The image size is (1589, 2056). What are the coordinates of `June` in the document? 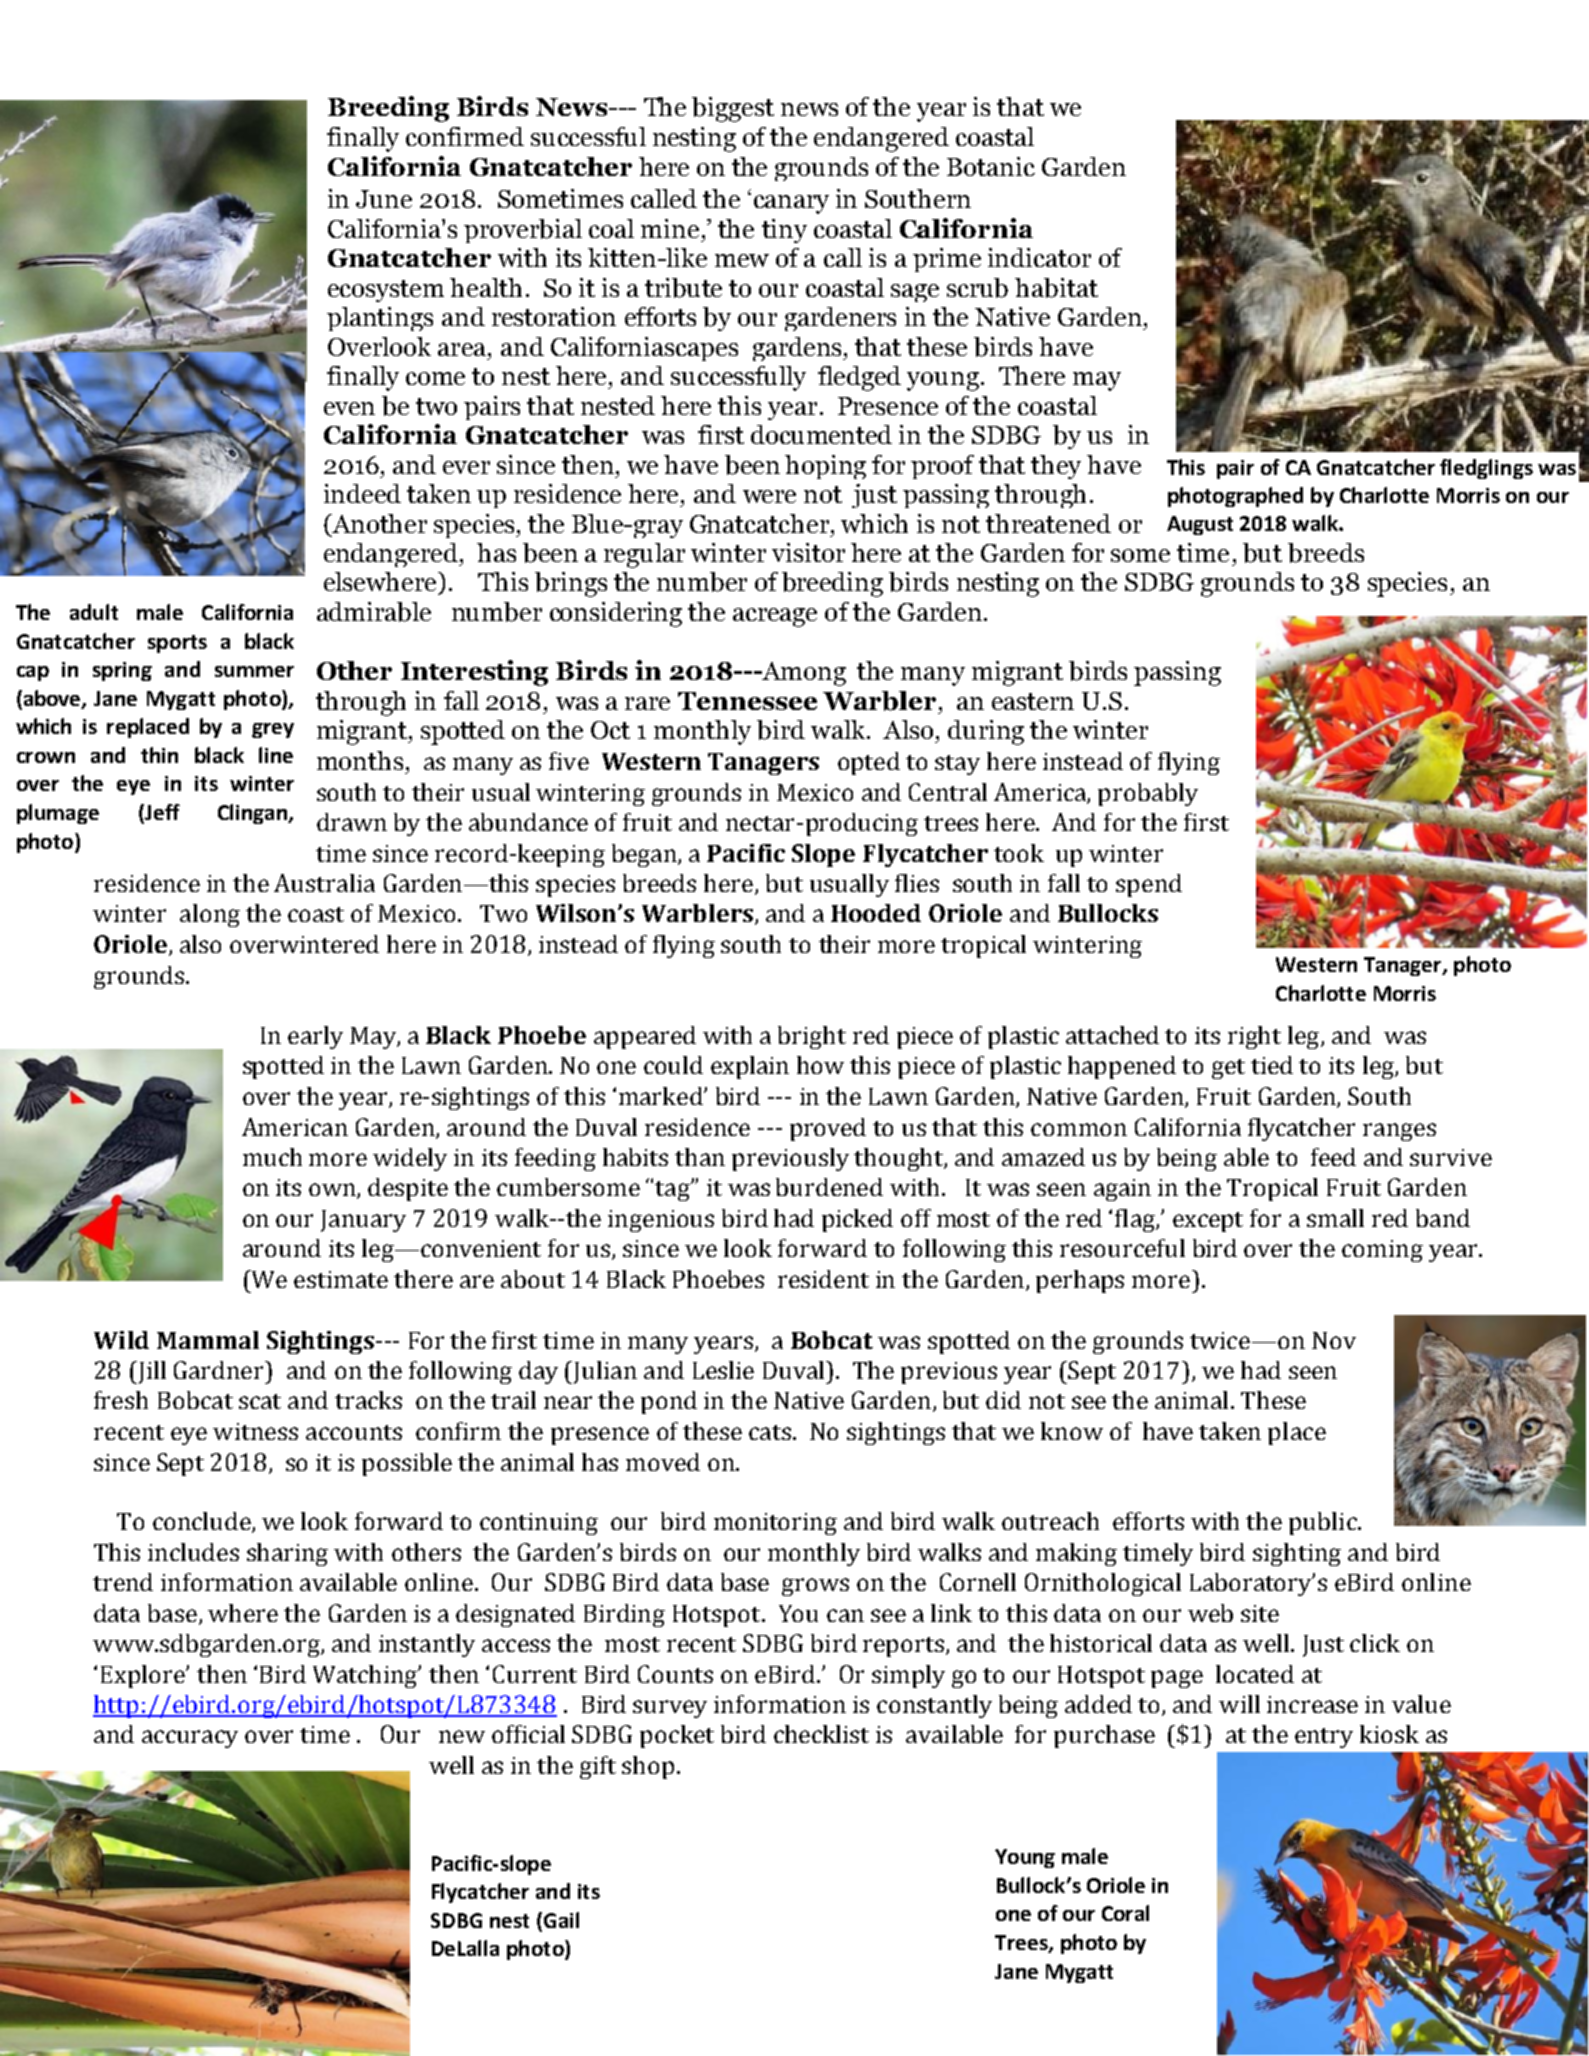 It's located at (384, 199).
